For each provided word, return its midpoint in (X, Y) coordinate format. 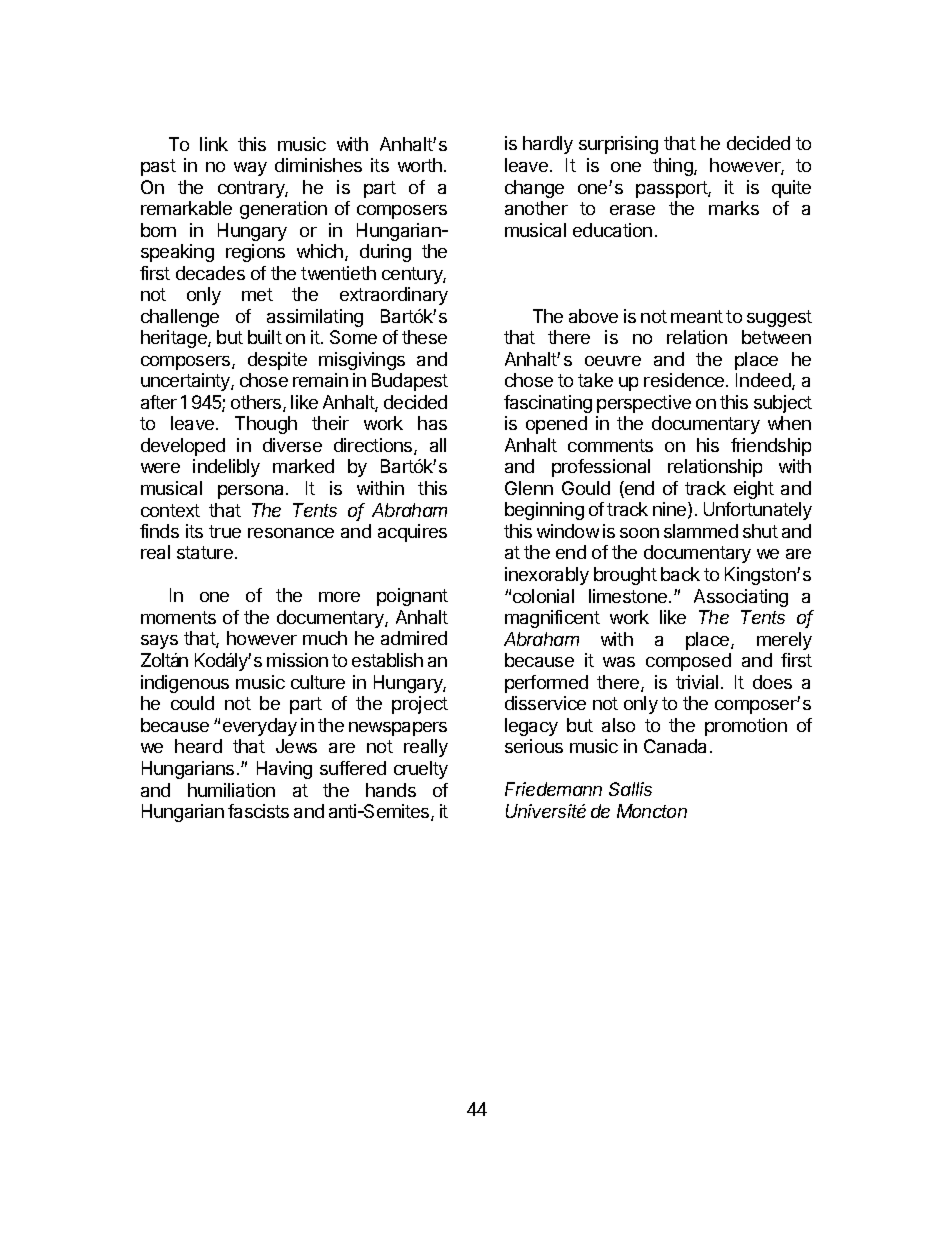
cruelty (421, 770)
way (250, 169)
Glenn (529, 488)
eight (754, 490)
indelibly (226, 468)
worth (420, 165)
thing (674, 167)
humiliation (231, 790)
